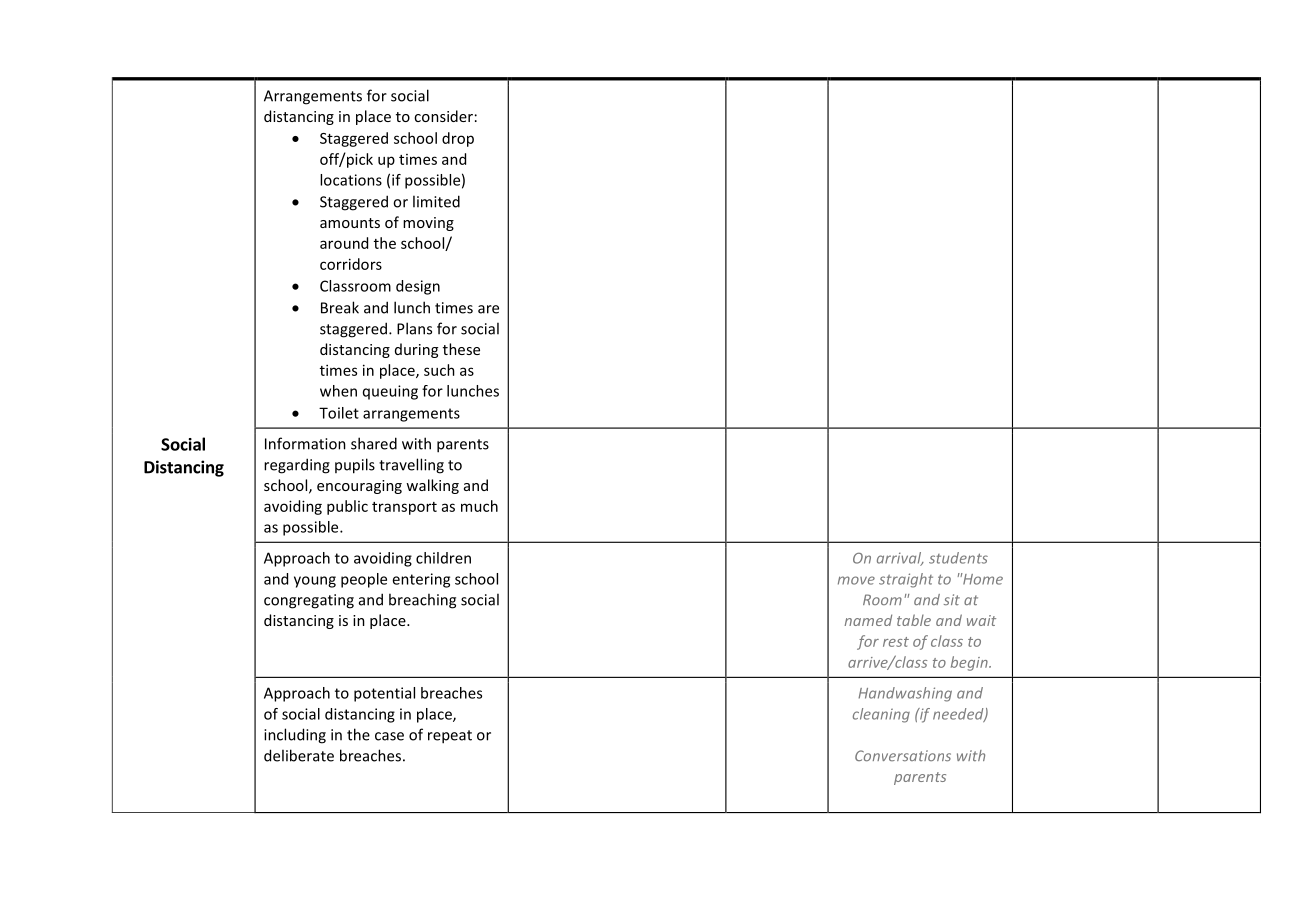 The width and height of the document is (1308, 924). Describe the element at coordinates (461, 349) in the document. I see `these` at that location.
